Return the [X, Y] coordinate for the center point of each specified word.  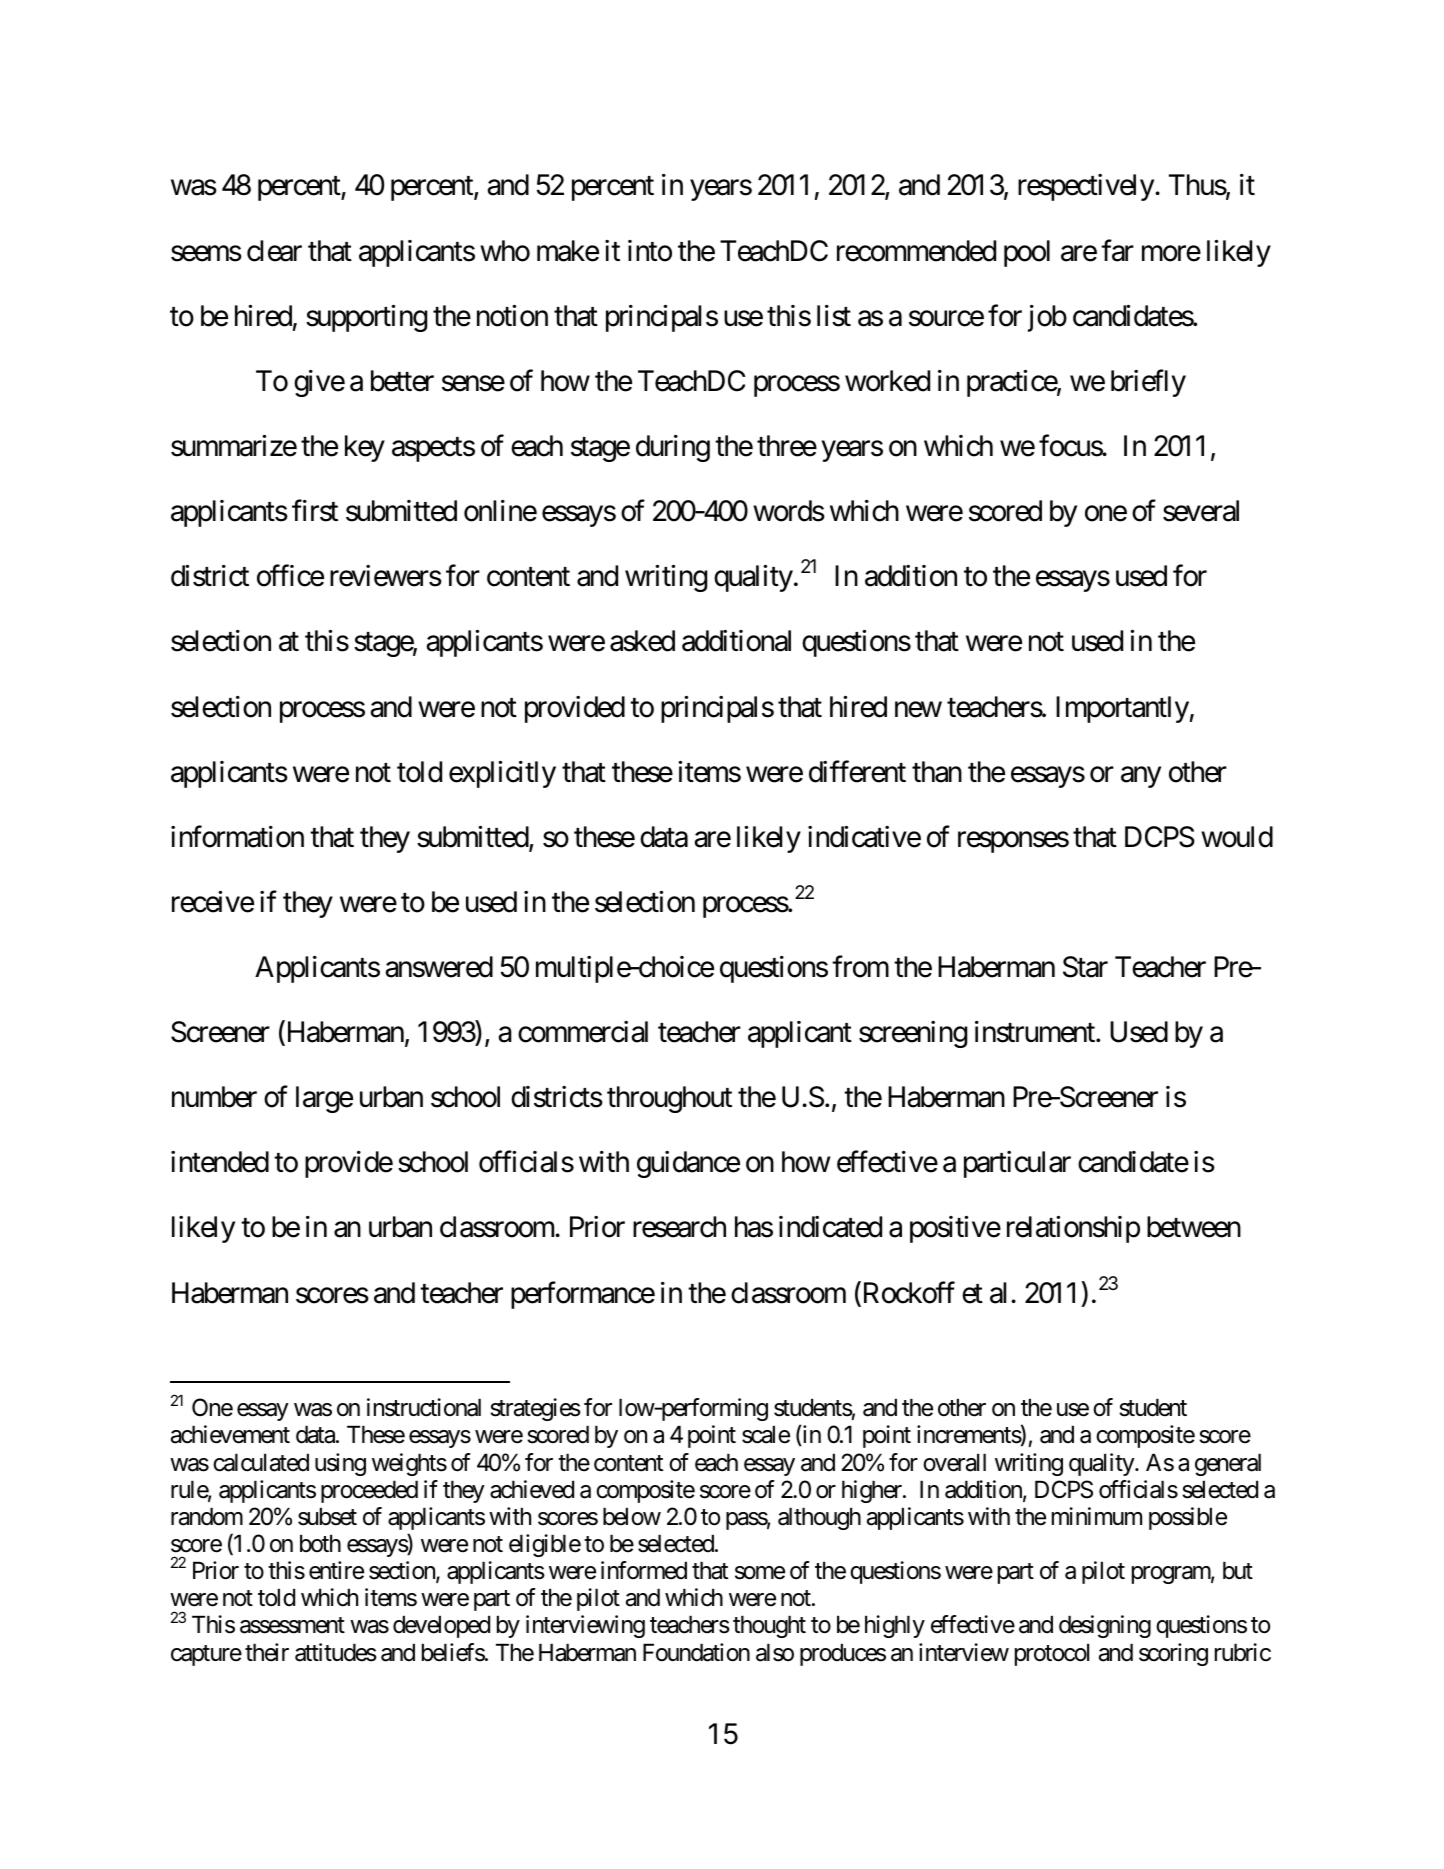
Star [1085, 967]
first [315, 511]
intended [220, 1162]
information [237, 836]
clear [274, 251]
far [1117, 250]
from [860, 967]
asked [642, 641]
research [679, 1227]
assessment [292, 1626]
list [834, 316]
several [1201, 511]
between [1194, 1227]
